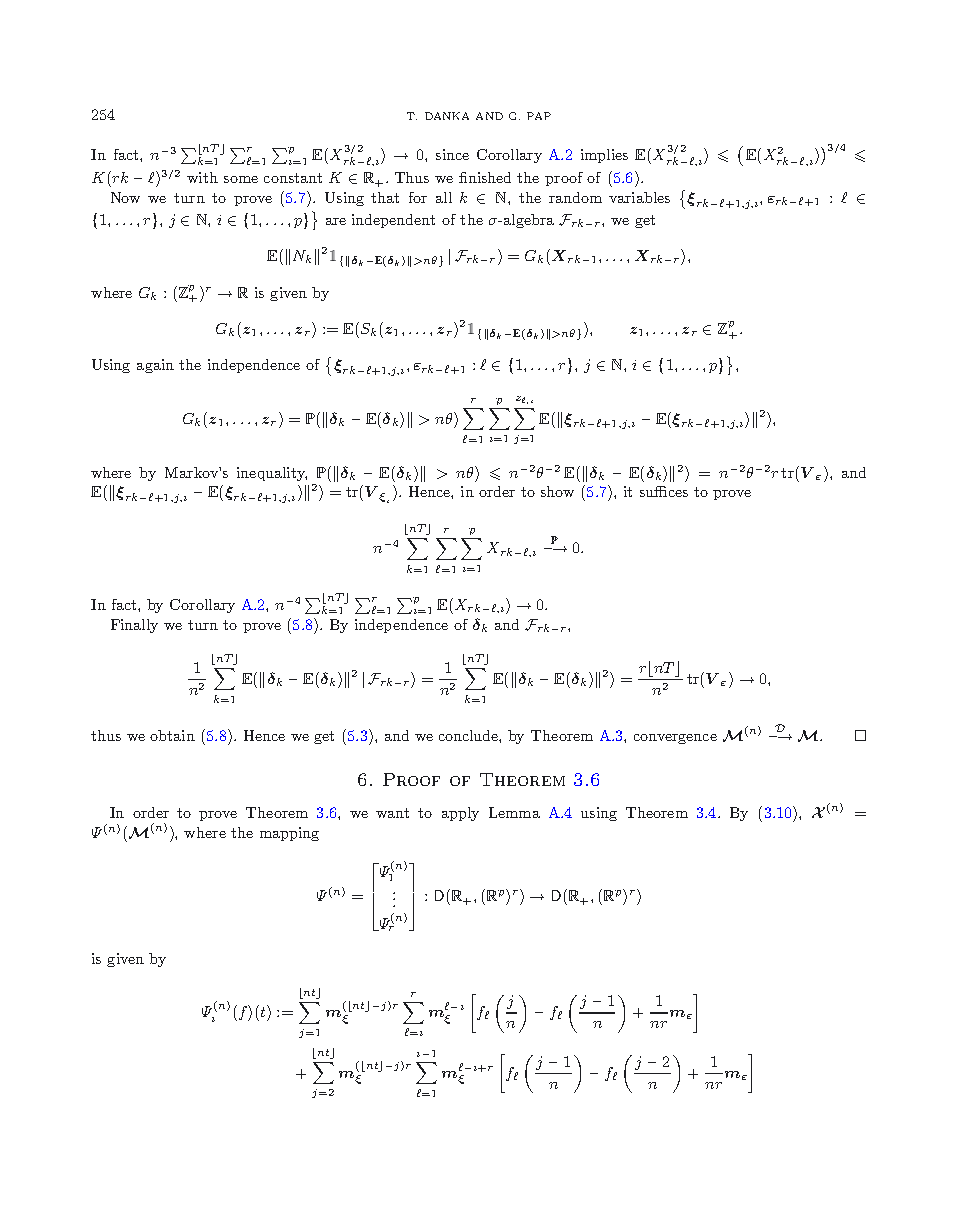 The width and height of the document is (958, 1232). I want to click on with, so click(202, 177).
